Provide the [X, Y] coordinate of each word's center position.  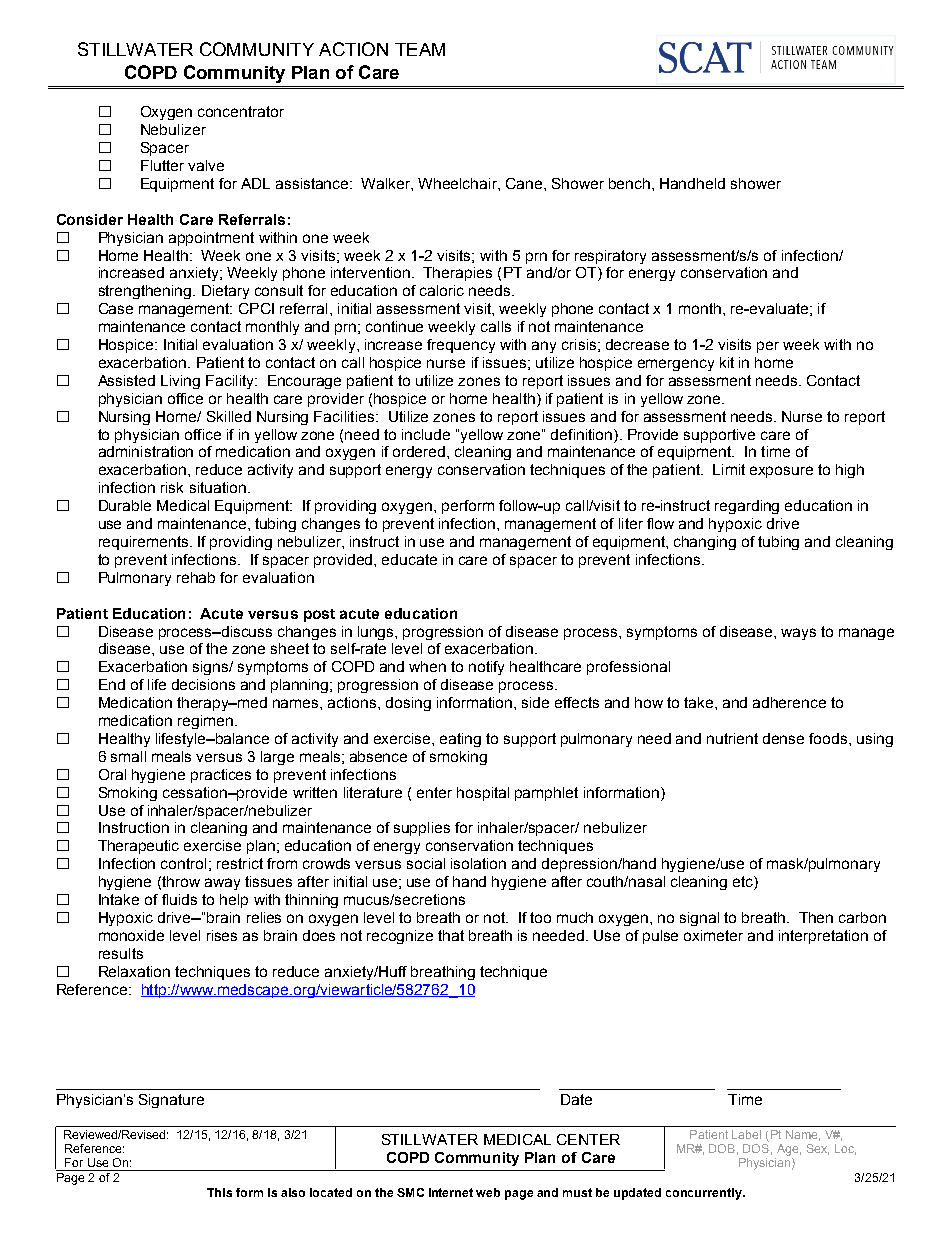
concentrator [241, 111]
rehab [196, 577]
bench [629, 183]
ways [798, 634]
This [219, 1192]
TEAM [420, 49]
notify [486, 668]
